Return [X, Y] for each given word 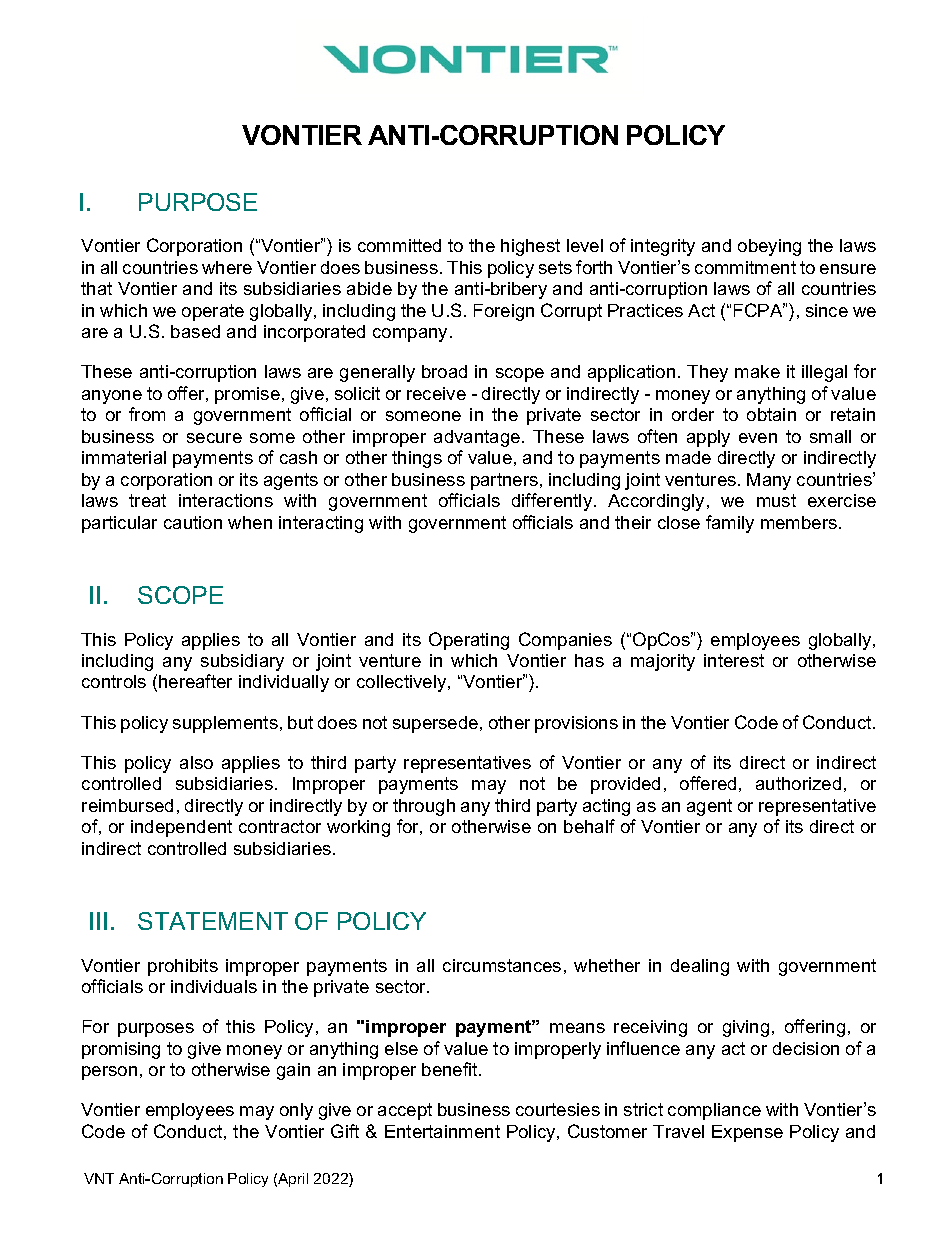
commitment [745, 267]
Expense [747, 1133]
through [424, 807]
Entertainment [442, 1131]
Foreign [504, 312]
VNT [99, 1178]
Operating [469, 641]
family [730, 524]
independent [181, 828]
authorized [798, 783]
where [227, 267]
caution [193, 522]
